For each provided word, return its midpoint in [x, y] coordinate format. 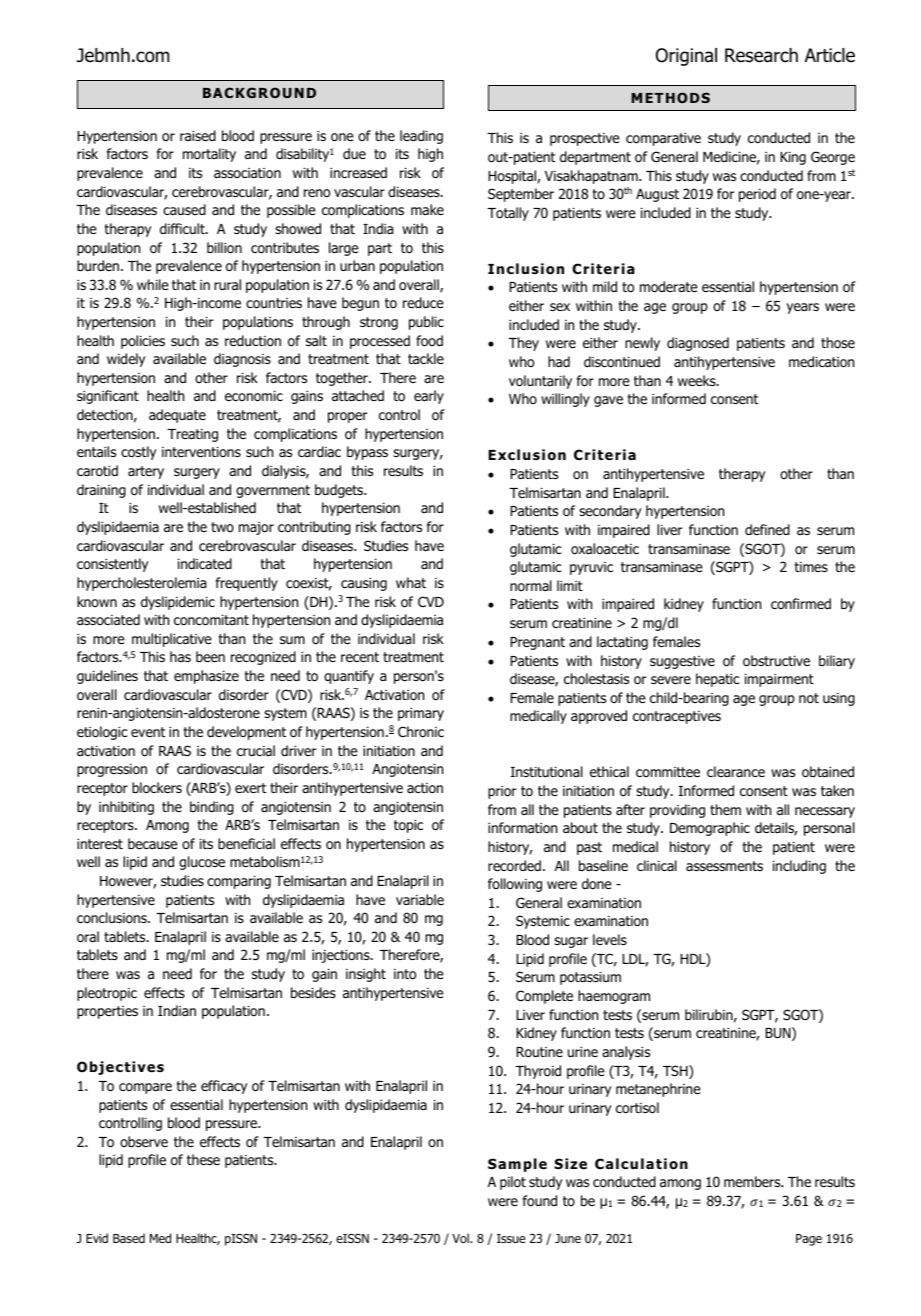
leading [421, 137]
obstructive [776, 661]
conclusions [113, 918]
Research [761, 55]
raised [198, 135]
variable [420, 899]
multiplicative [172, 640]
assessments [724, 866]
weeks [698, 380]
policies [143, 342]
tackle [426, 358]
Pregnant [537, 643]
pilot [513, 1183]
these [203, 1159]
